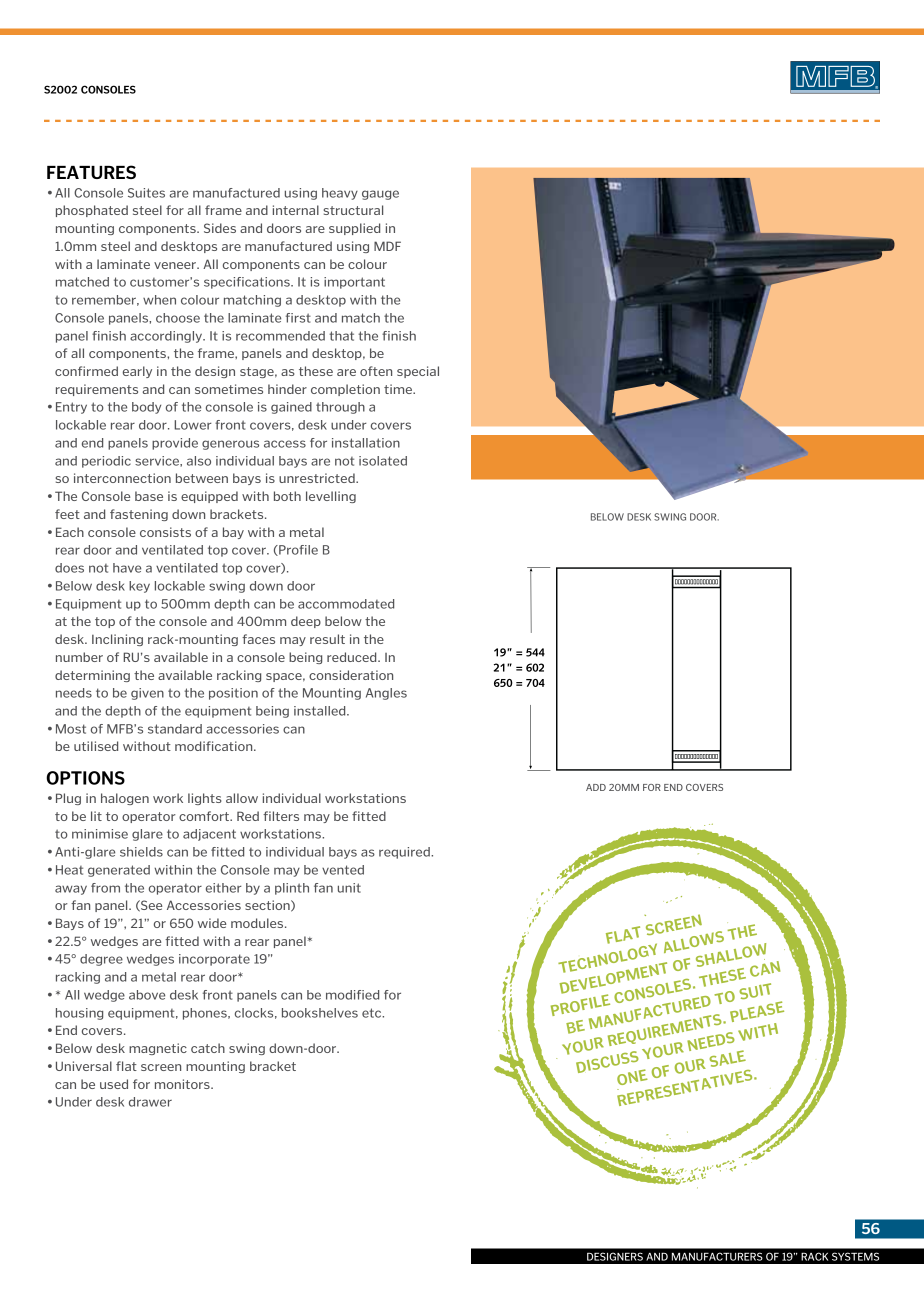  What do you see at coordinates (345, 390) in the page?
I see `completion` at bounding box center [345, 390].
